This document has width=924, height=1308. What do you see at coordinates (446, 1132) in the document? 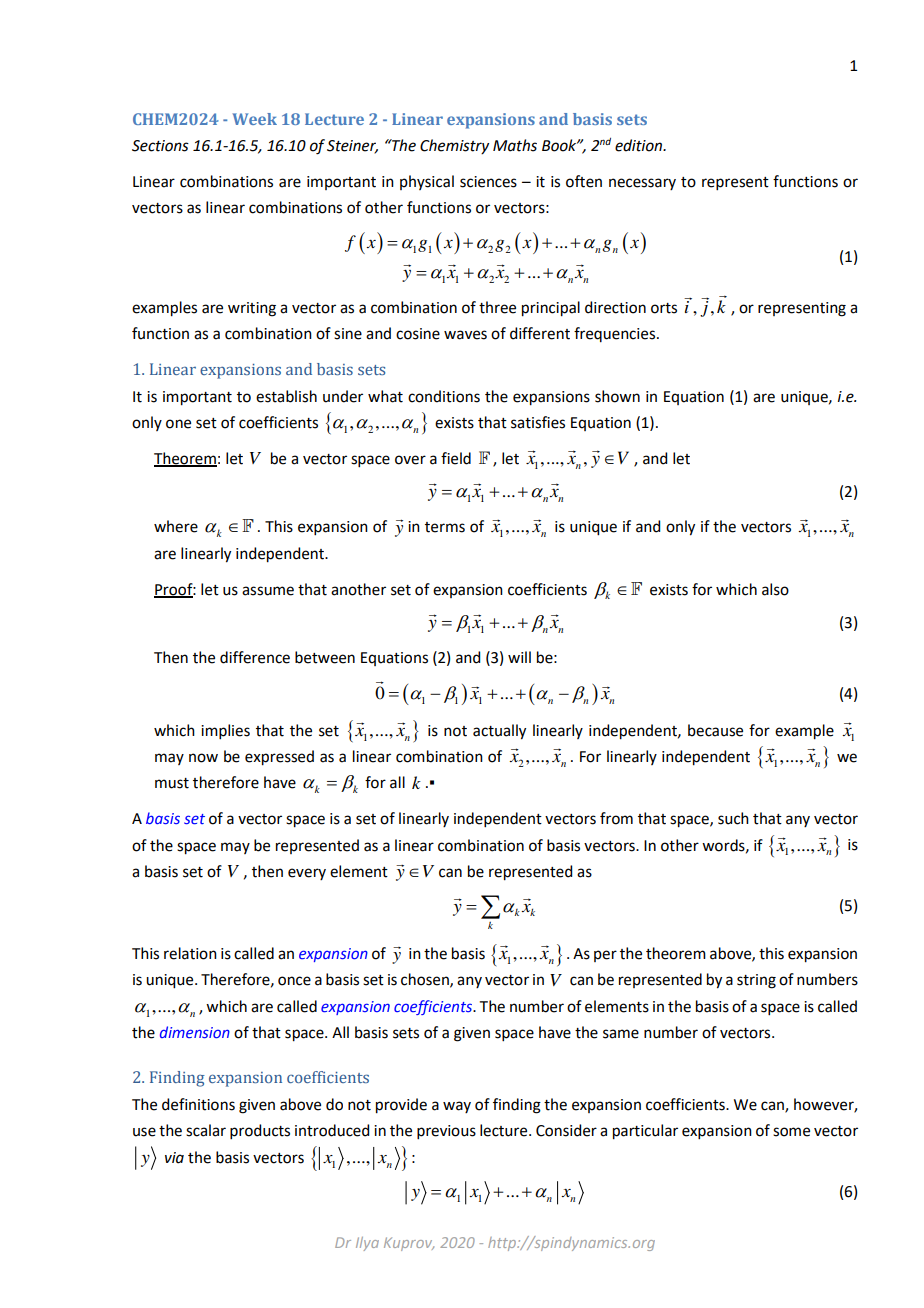
I see `previous` at bounding box center [446, 1132].
